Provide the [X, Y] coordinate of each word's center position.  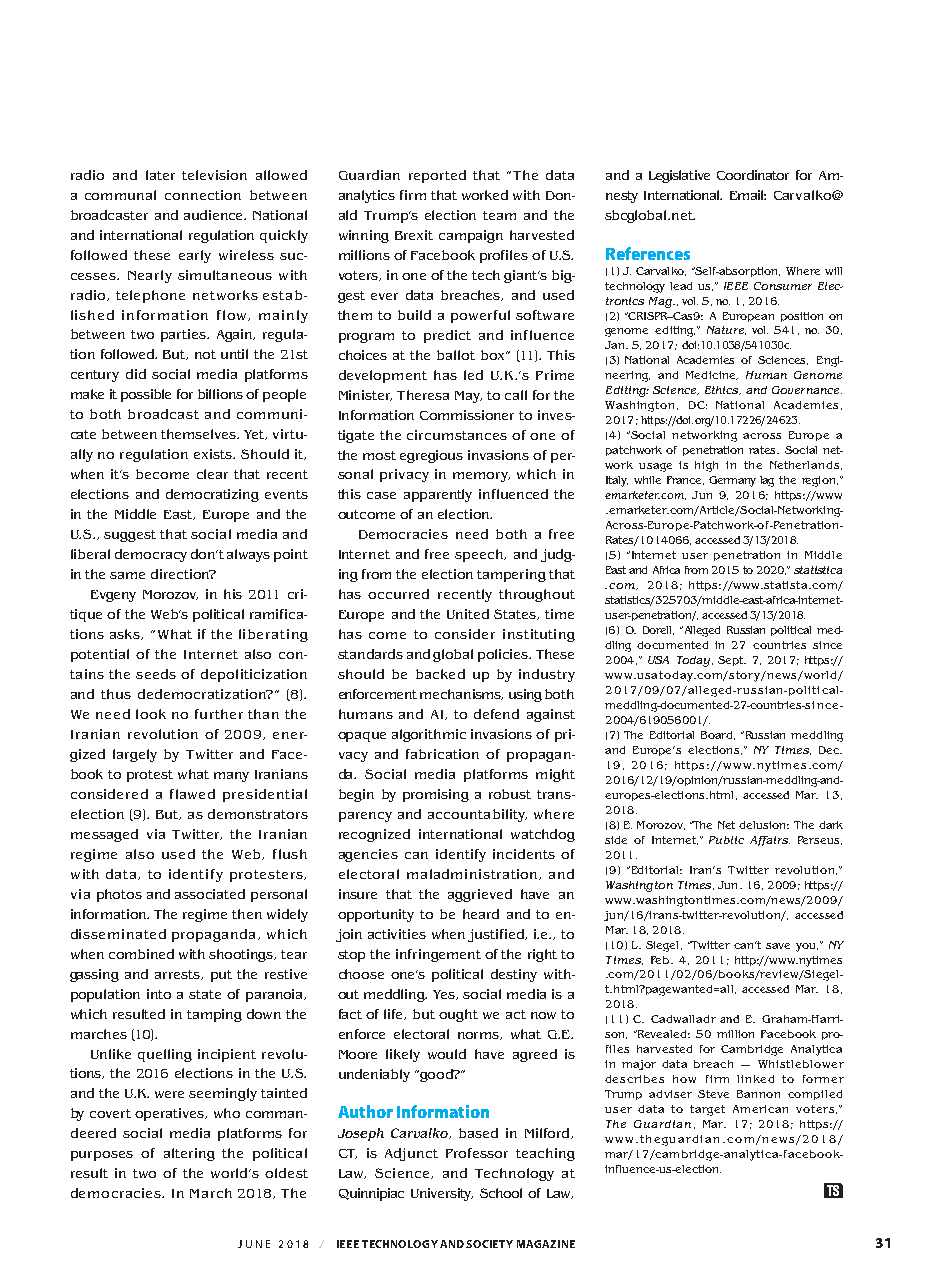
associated [210, 894]
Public [726, 840]
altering [189, 1154]
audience [215, 215]
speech [480, 555]
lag [767, 481]
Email [748, 195]
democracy [151, 555]
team [499, 215]
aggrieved [480, 895]
